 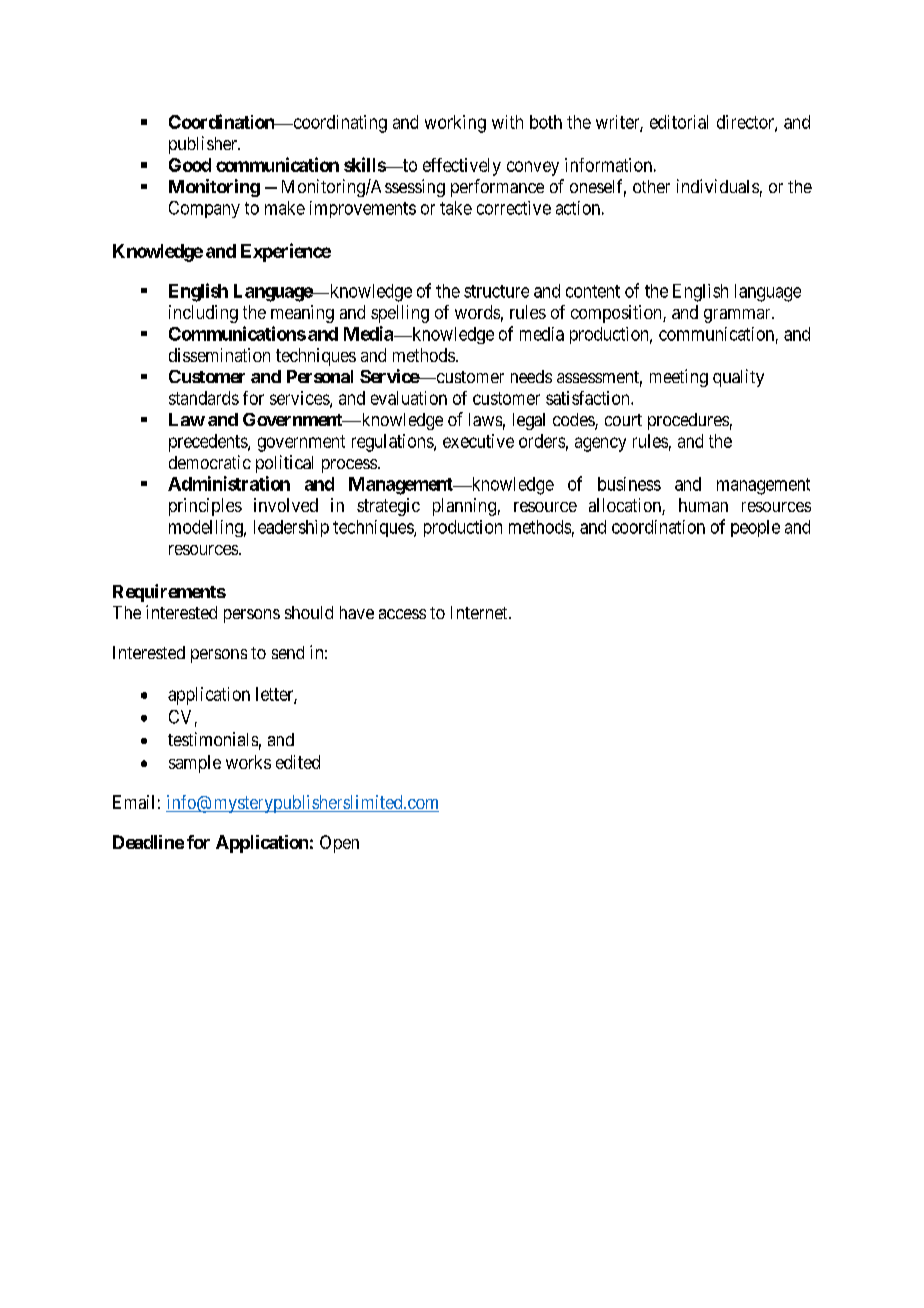 What do you see at coordinates (309, 612) in the screenshot?
I see `should` at bounding box center [309, 612].
